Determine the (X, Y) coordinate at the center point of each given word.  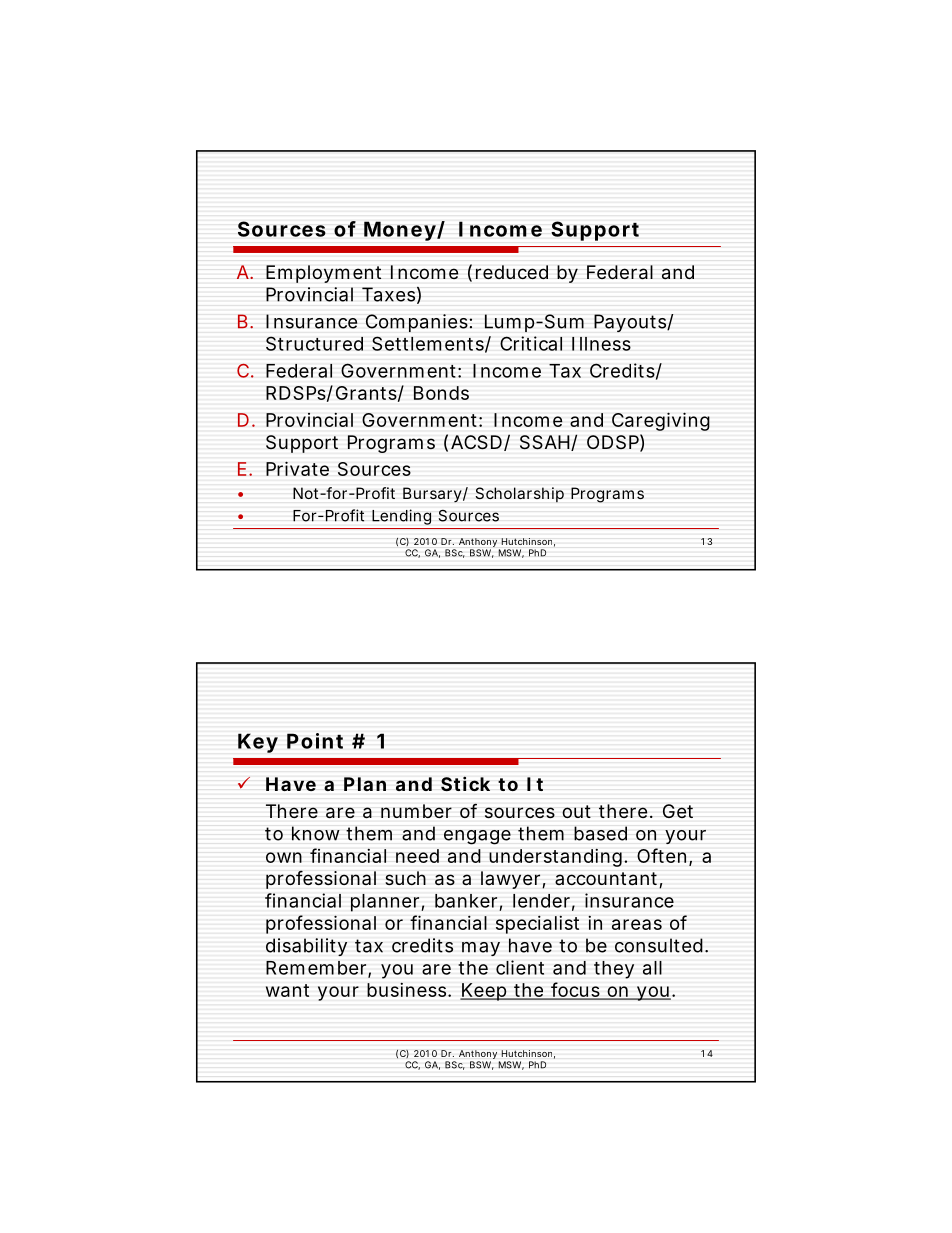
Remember (317, 969)
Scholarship (520, 495)
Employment (324, 274)
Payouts (631, 323)
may (481, 949)
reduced (512, 272)
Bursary (432, 495)
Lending (401, 517)
